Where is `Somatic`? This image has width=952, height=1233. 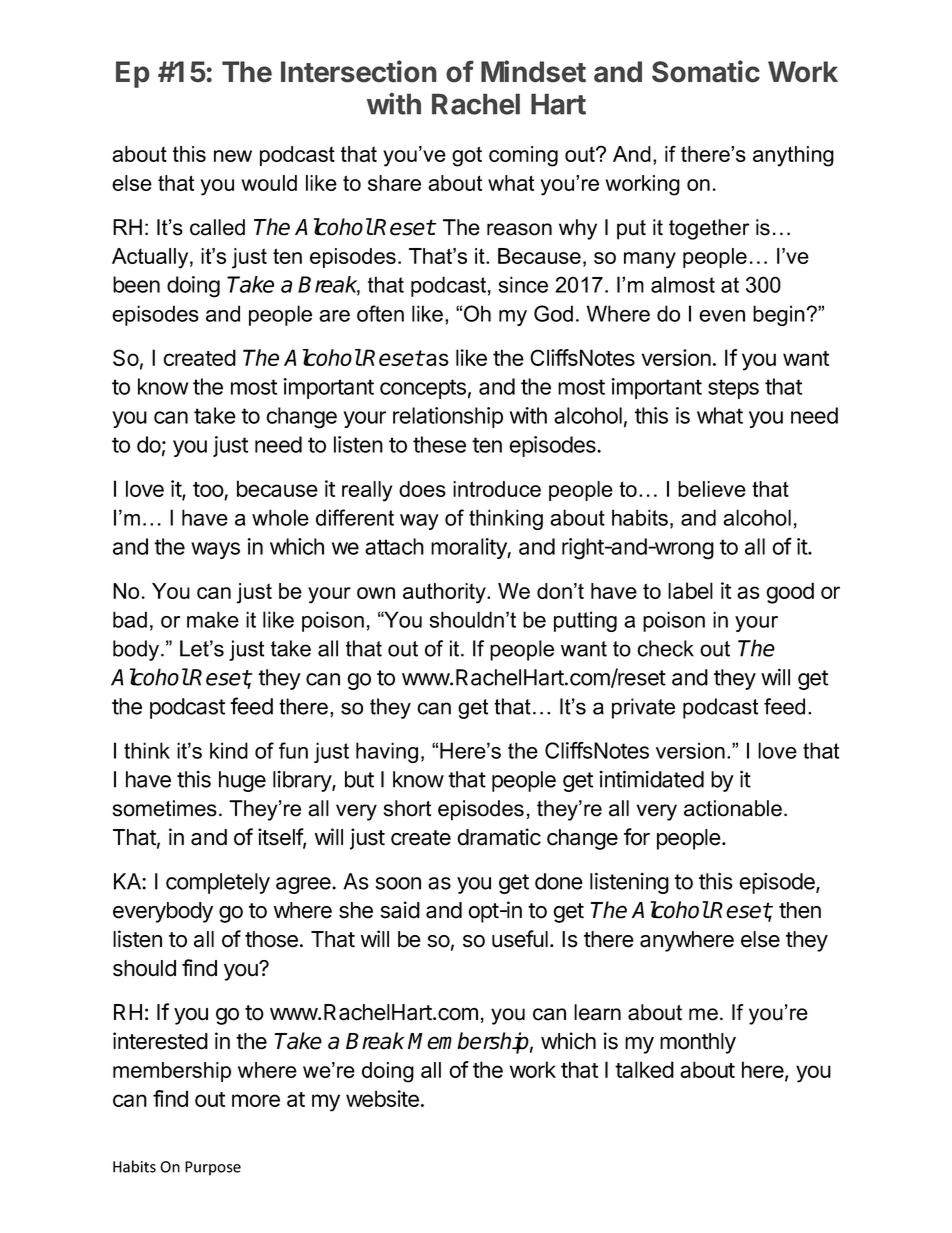
Somatic is located at coordinates (706, 71).
